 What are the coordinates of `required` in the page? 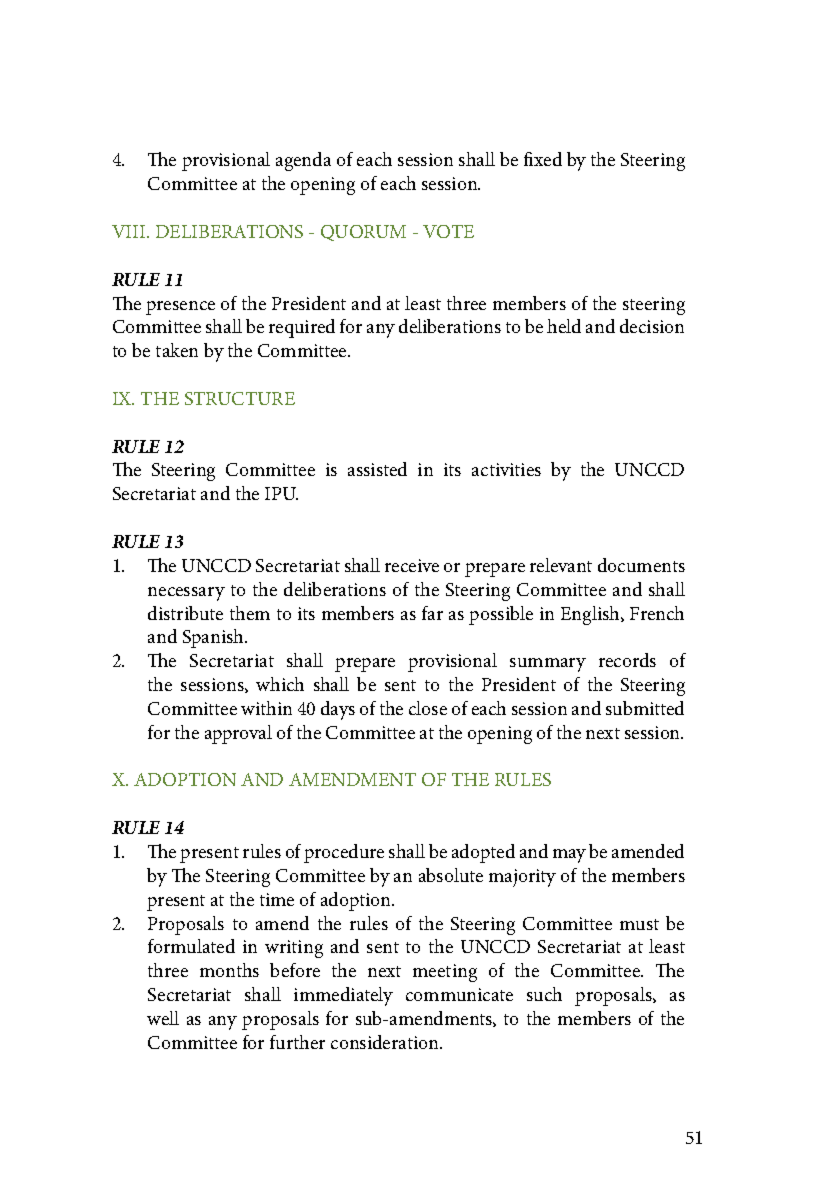 It's located at (302, 328).
